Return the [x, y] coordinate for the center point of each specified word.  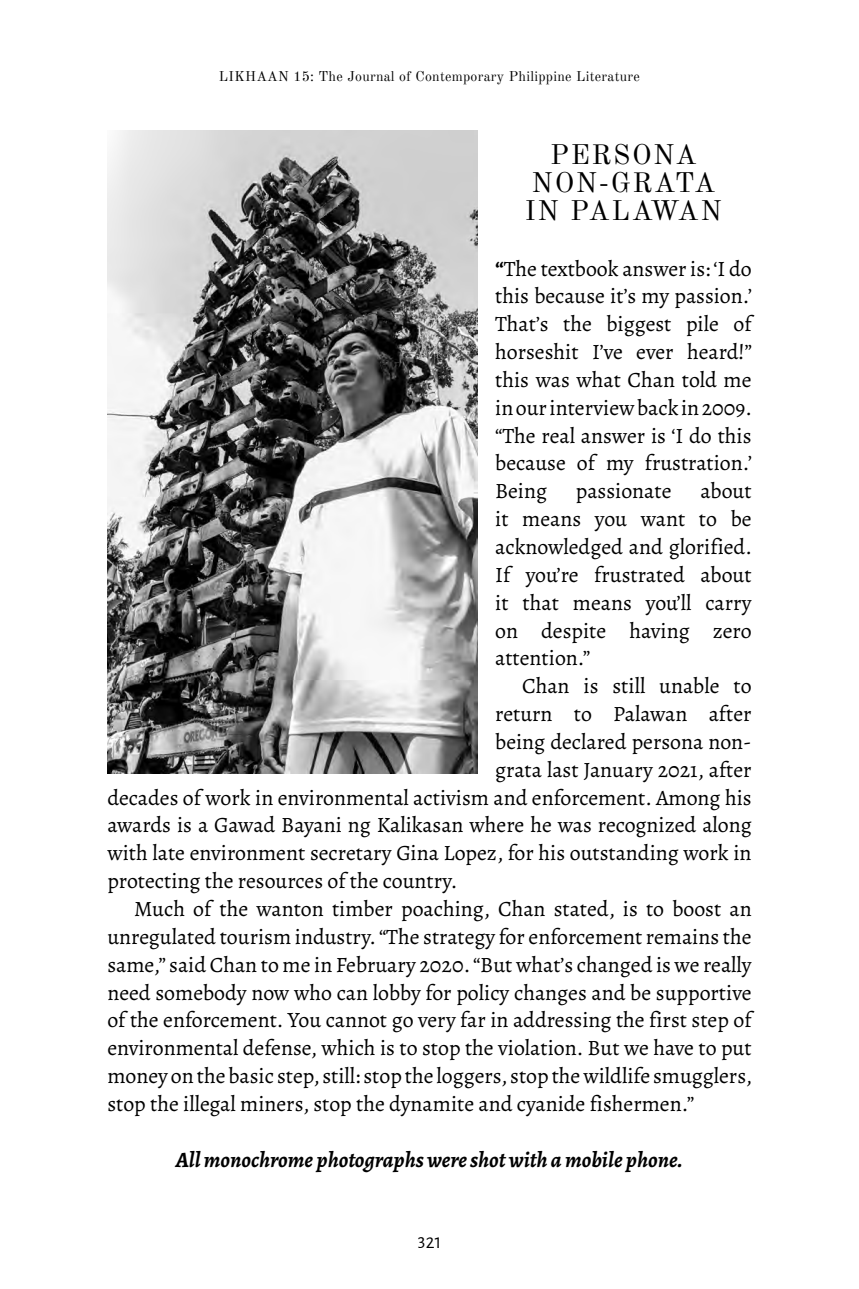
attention [537, 658]
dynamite [431, 1106]
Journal [371, 76]
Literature [608, 76]
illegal [210, 1106]
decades [143, 797]
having [659, 633]
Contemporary [460, 78]
